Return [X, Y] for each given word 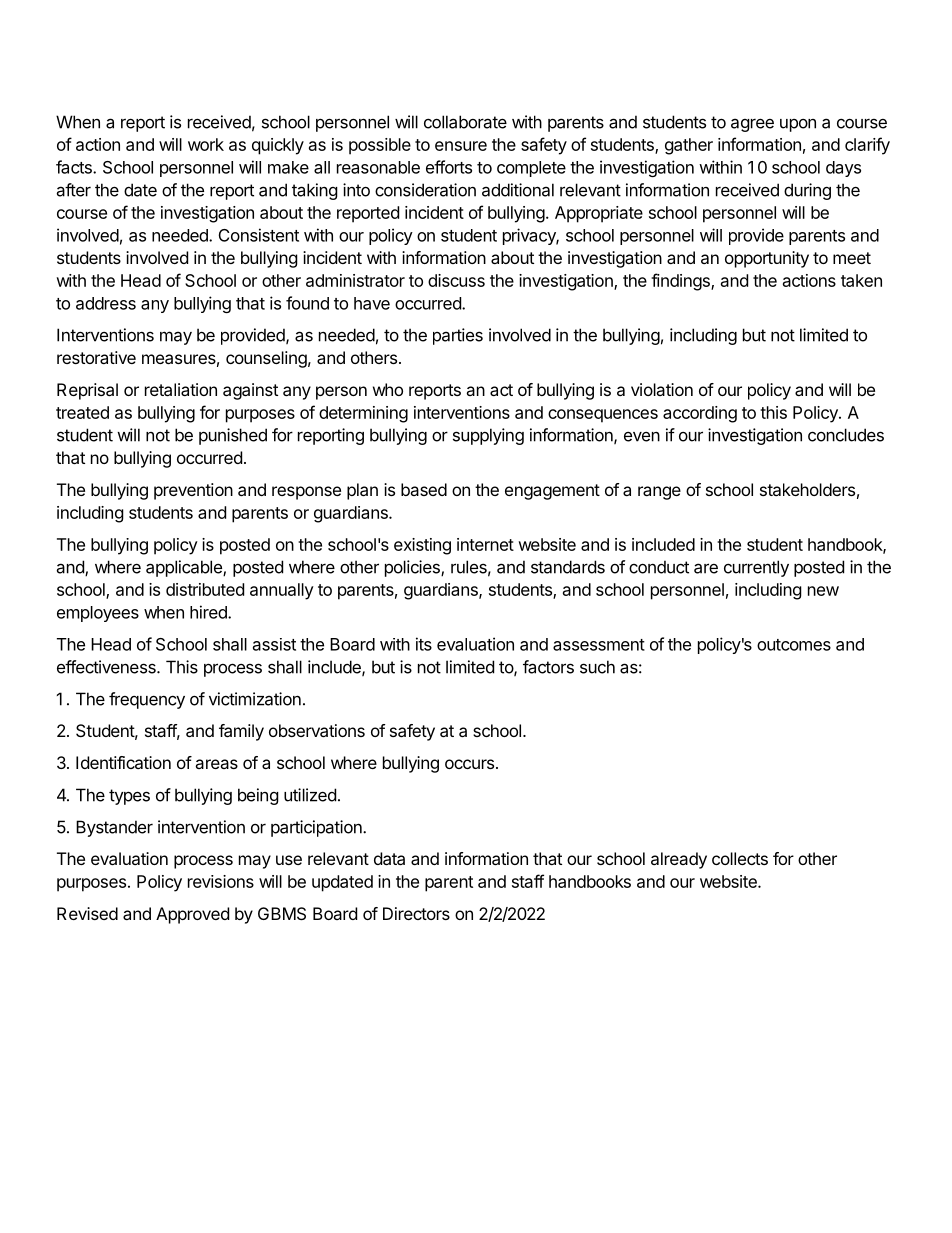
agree [752, 125]
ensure [461, 146]
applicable [185, 568]
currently [756, 568]
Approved [192, 915]
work [206, 144]
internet [485, 544]
